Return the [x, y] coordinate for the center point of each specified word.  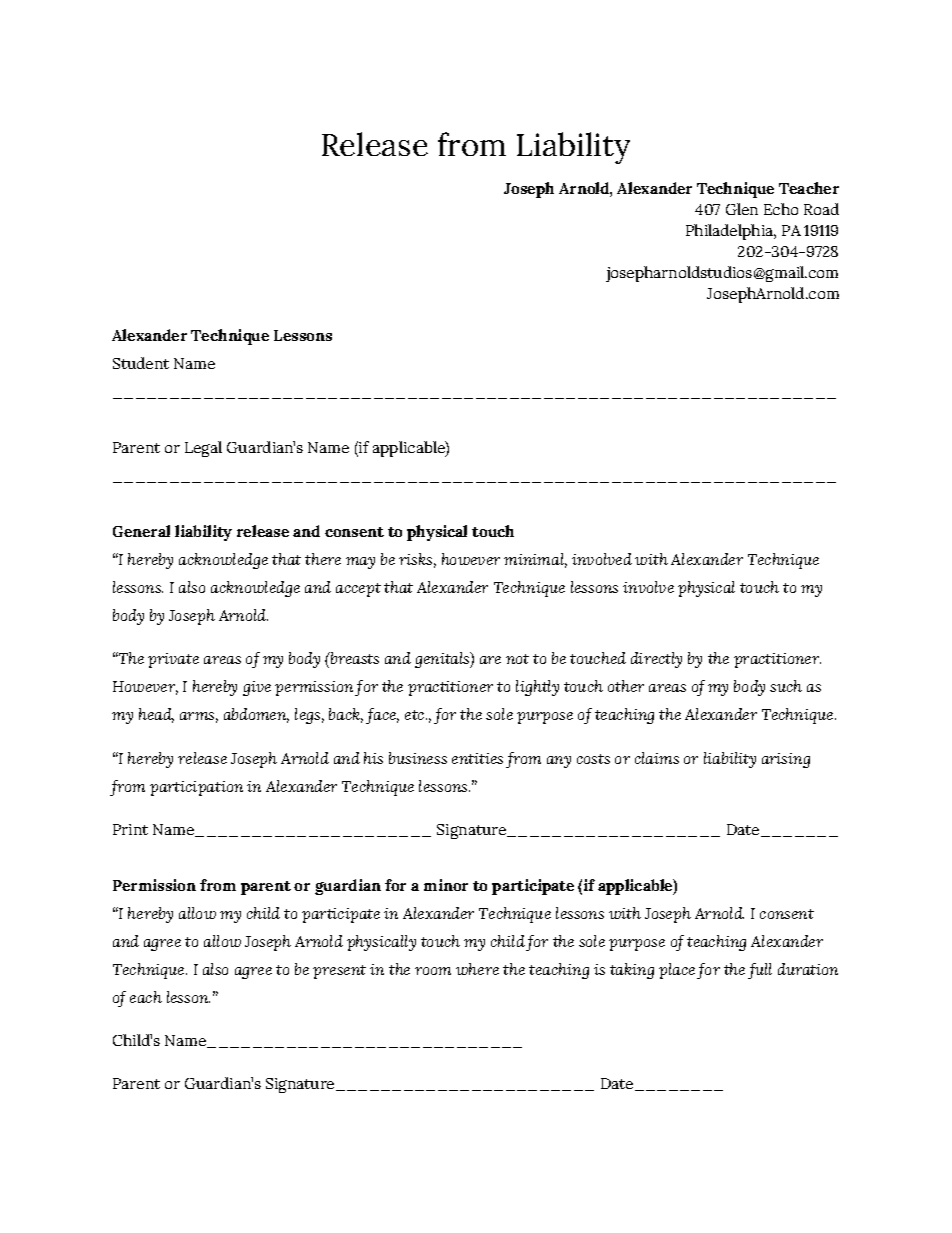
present [339, 972]
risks [415, 559]
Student [141, 363]
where [477, 969]
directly [656, 660]
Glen [742, 209]
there [323, 559]
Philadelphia [730, 232]
